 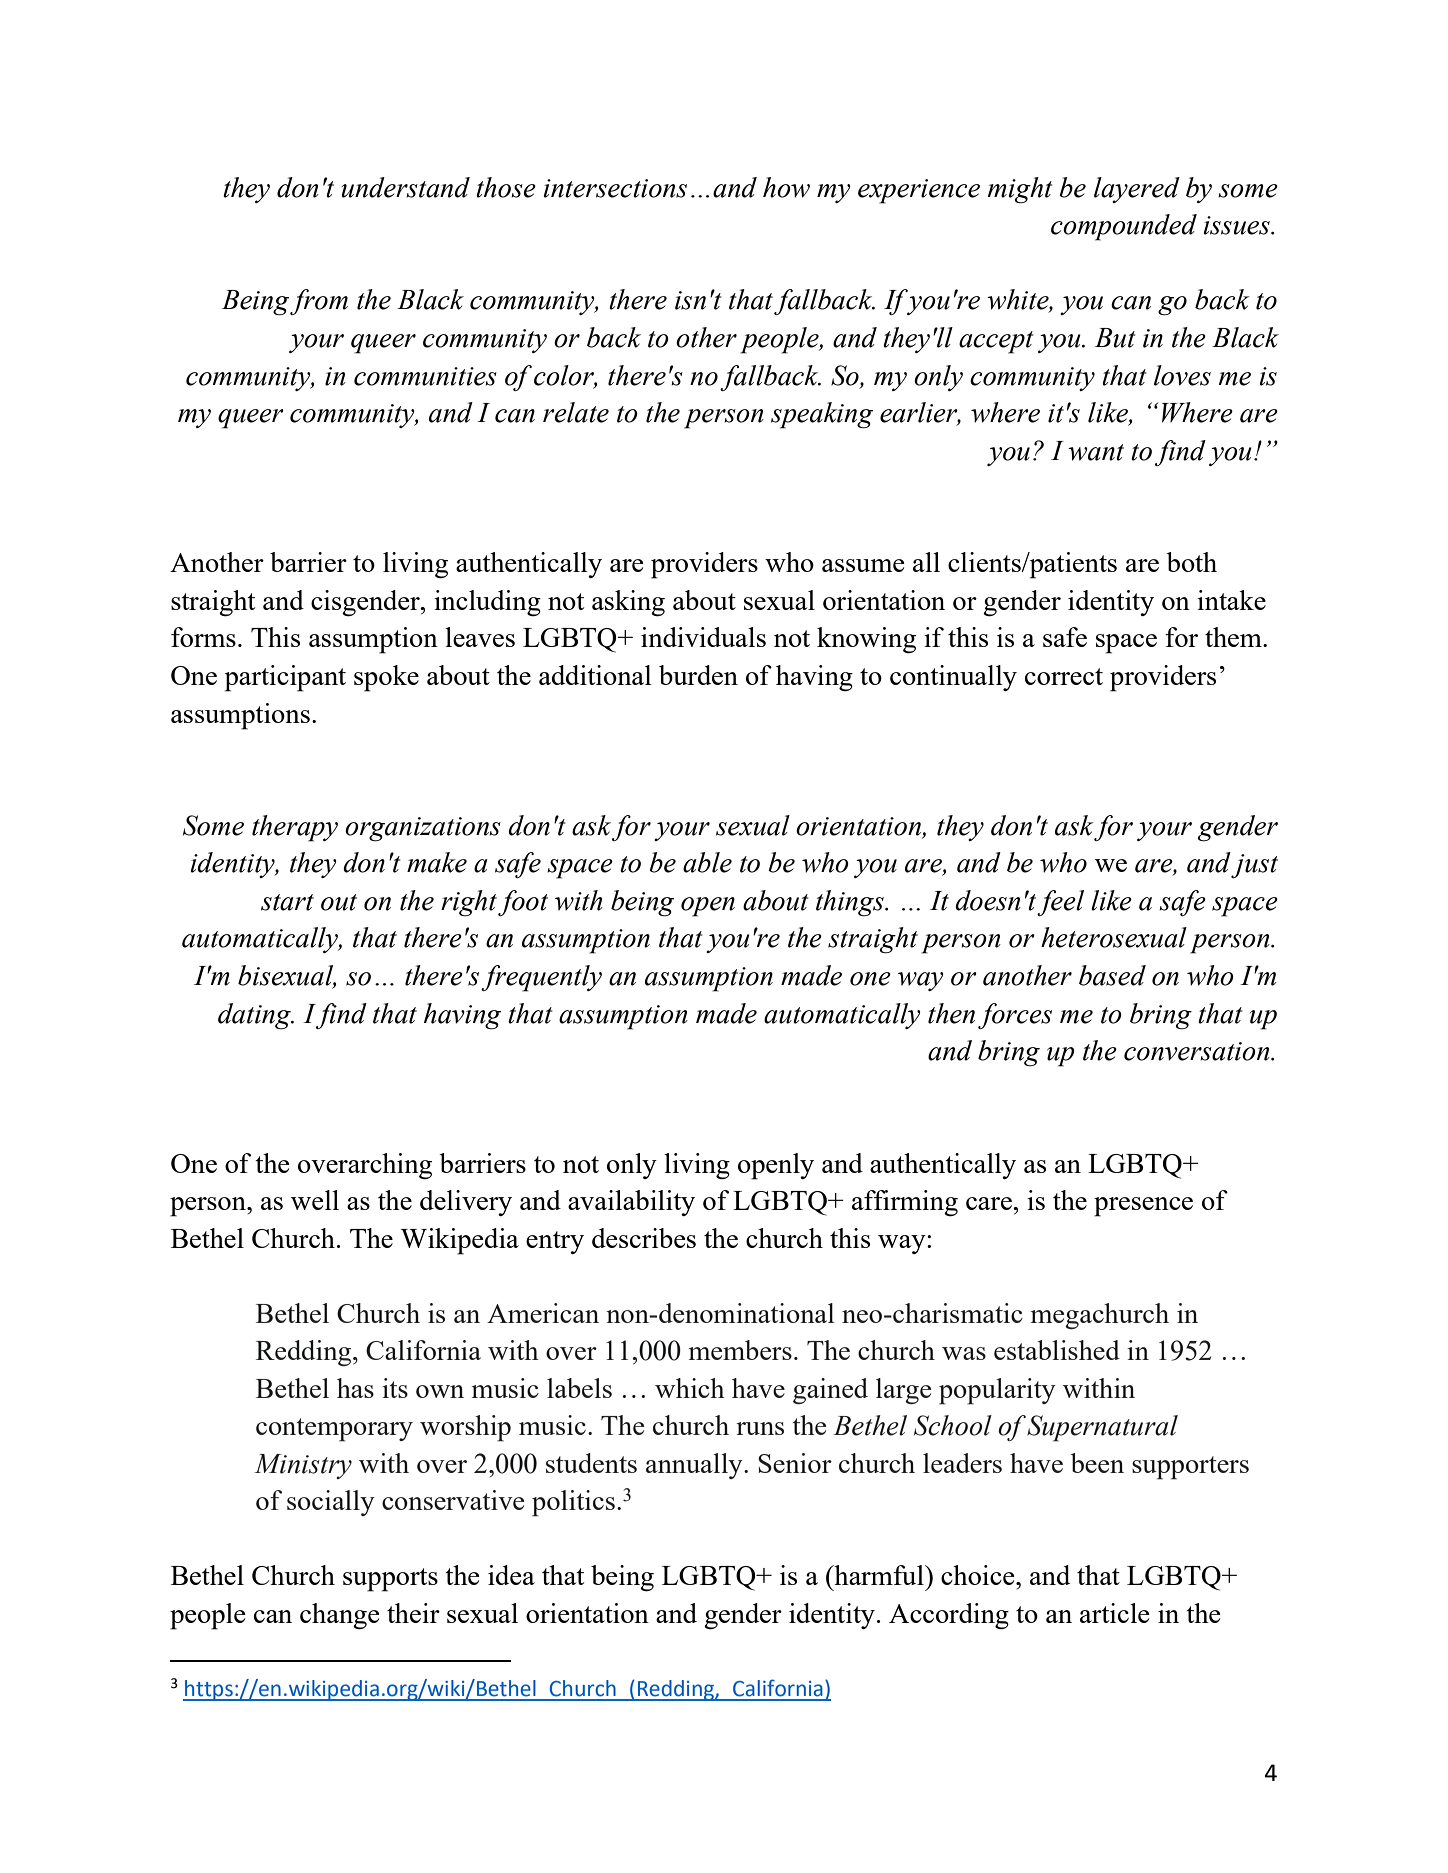 What do you see at coordinates (644, 1238) in the screenshot?
I see `describes` at bounding box center [644, 1238].
